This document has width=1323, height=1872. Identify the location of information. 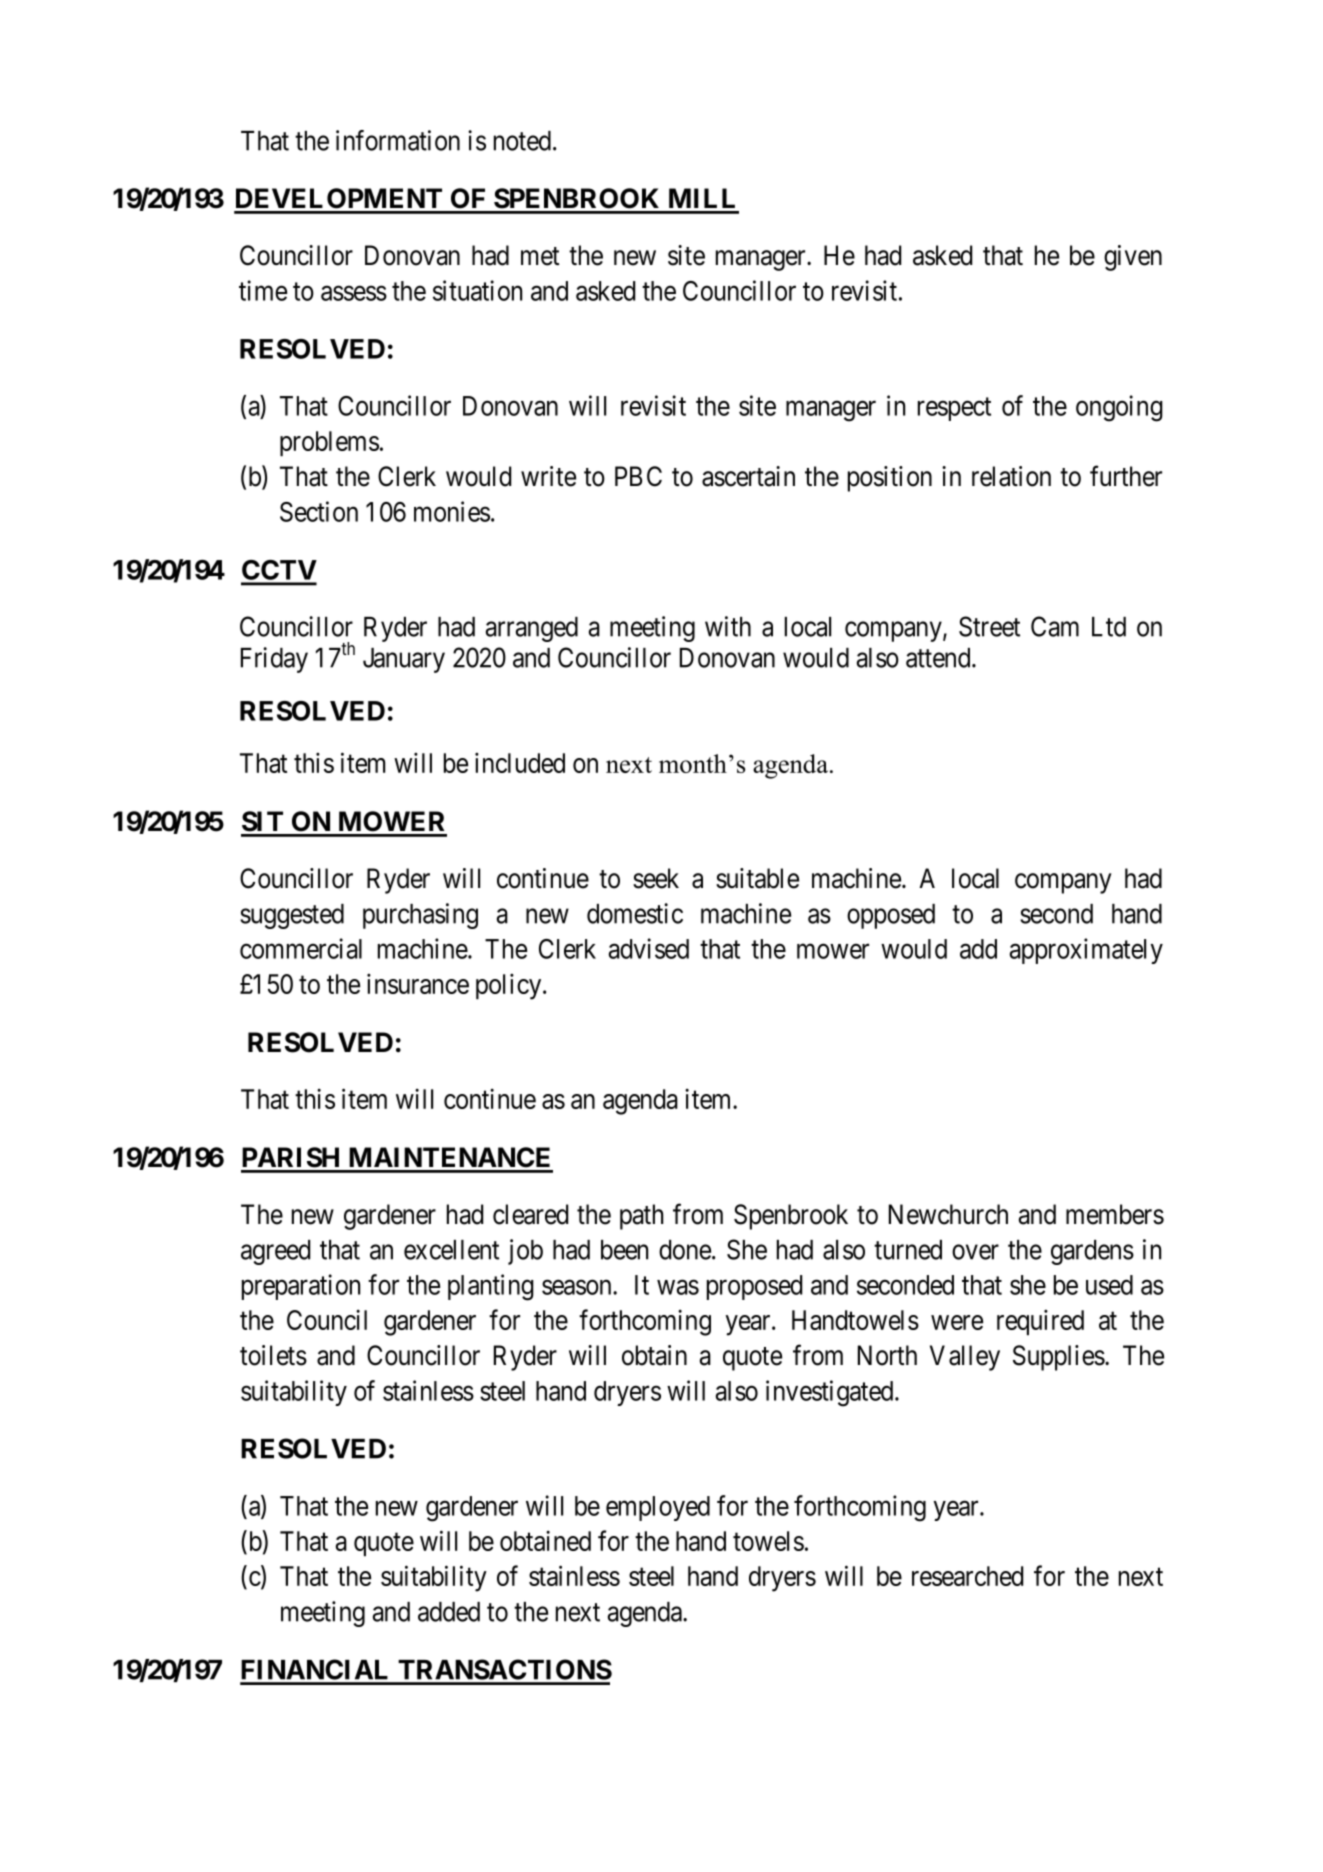
(398, 140).
